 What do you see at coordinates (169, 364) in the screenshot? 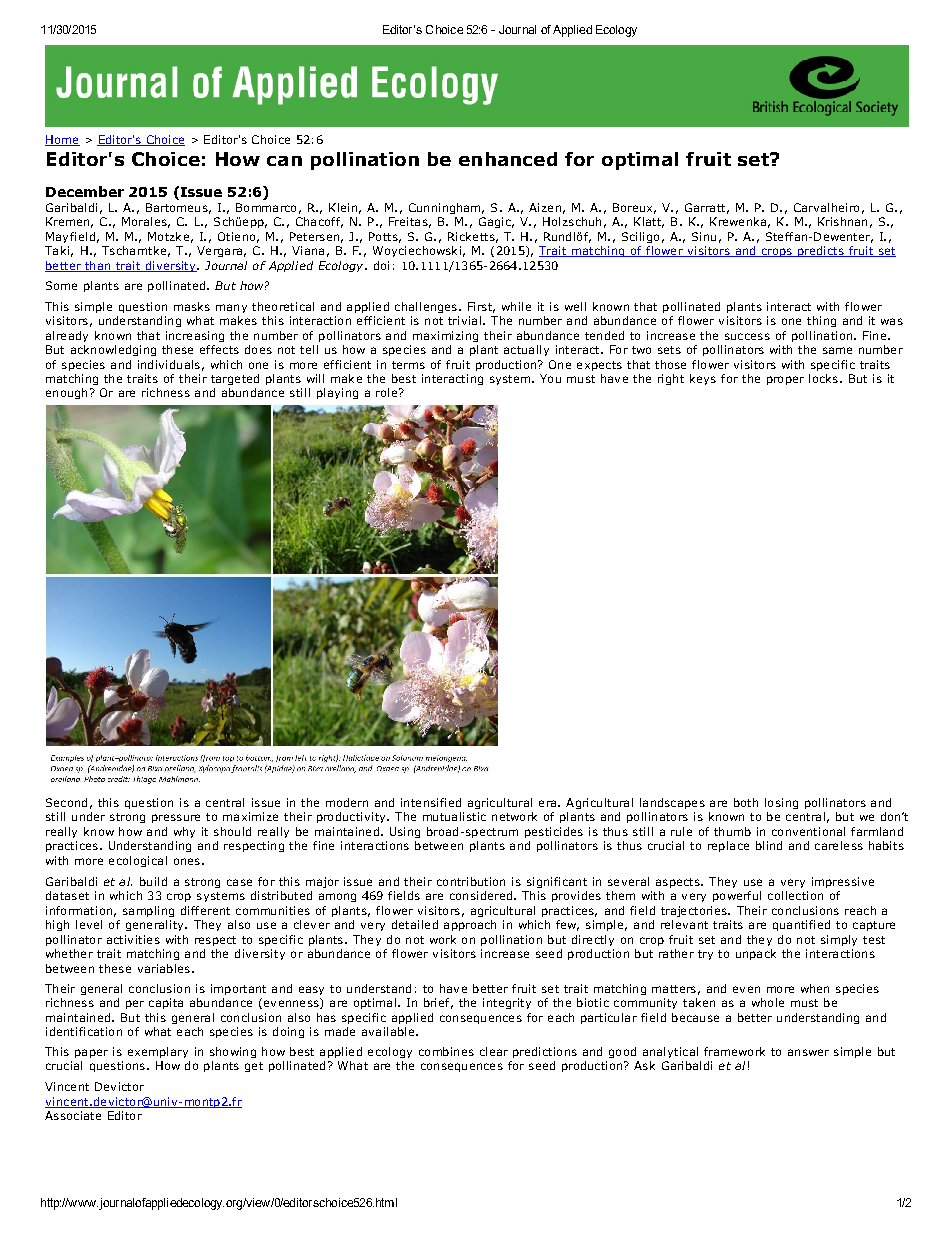
I see `individuals` at bounding box center [169, 364].
